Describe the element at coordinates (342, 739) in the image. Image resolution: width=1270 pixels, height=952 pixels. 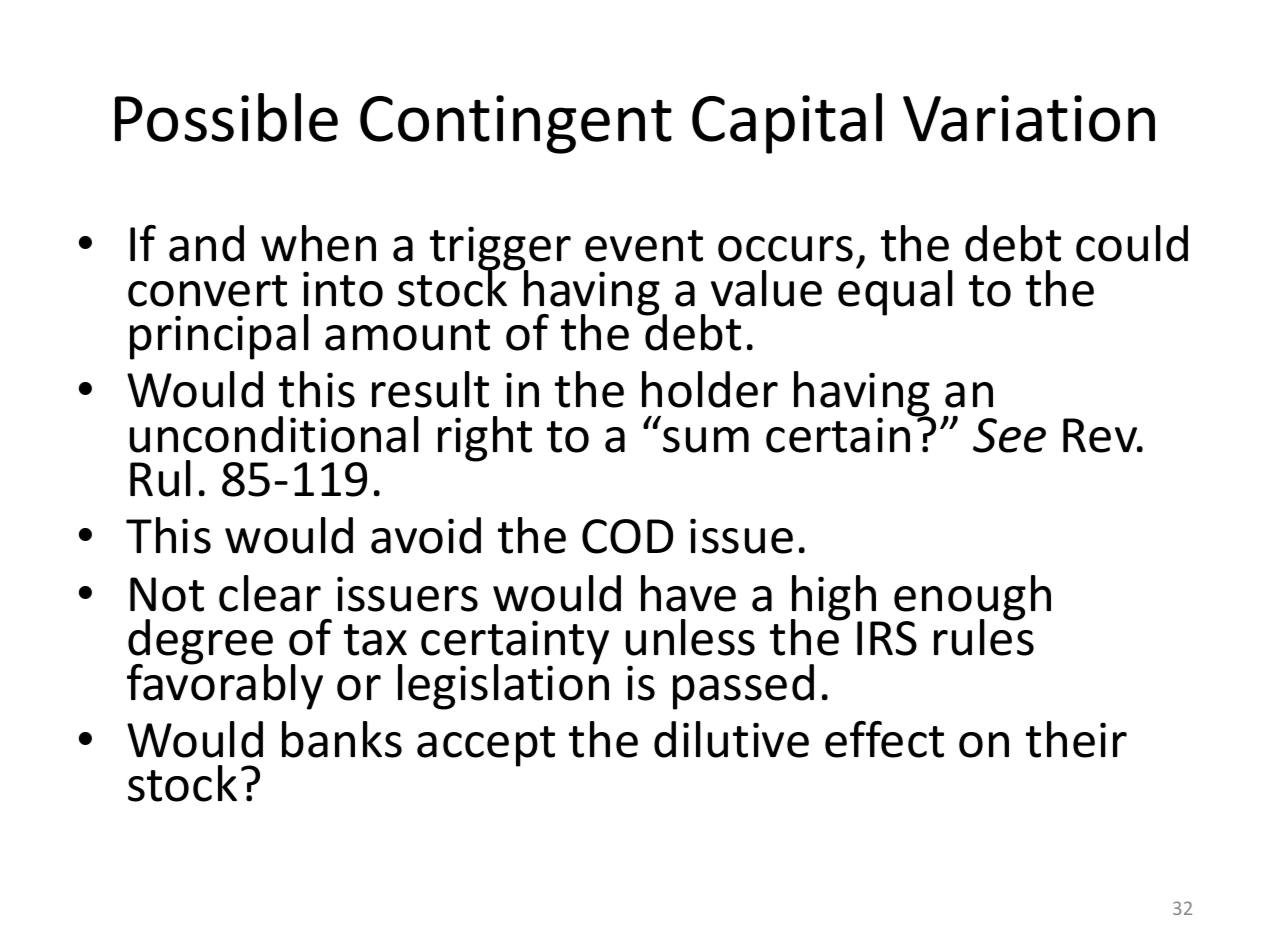
I see `banks` at that location.
